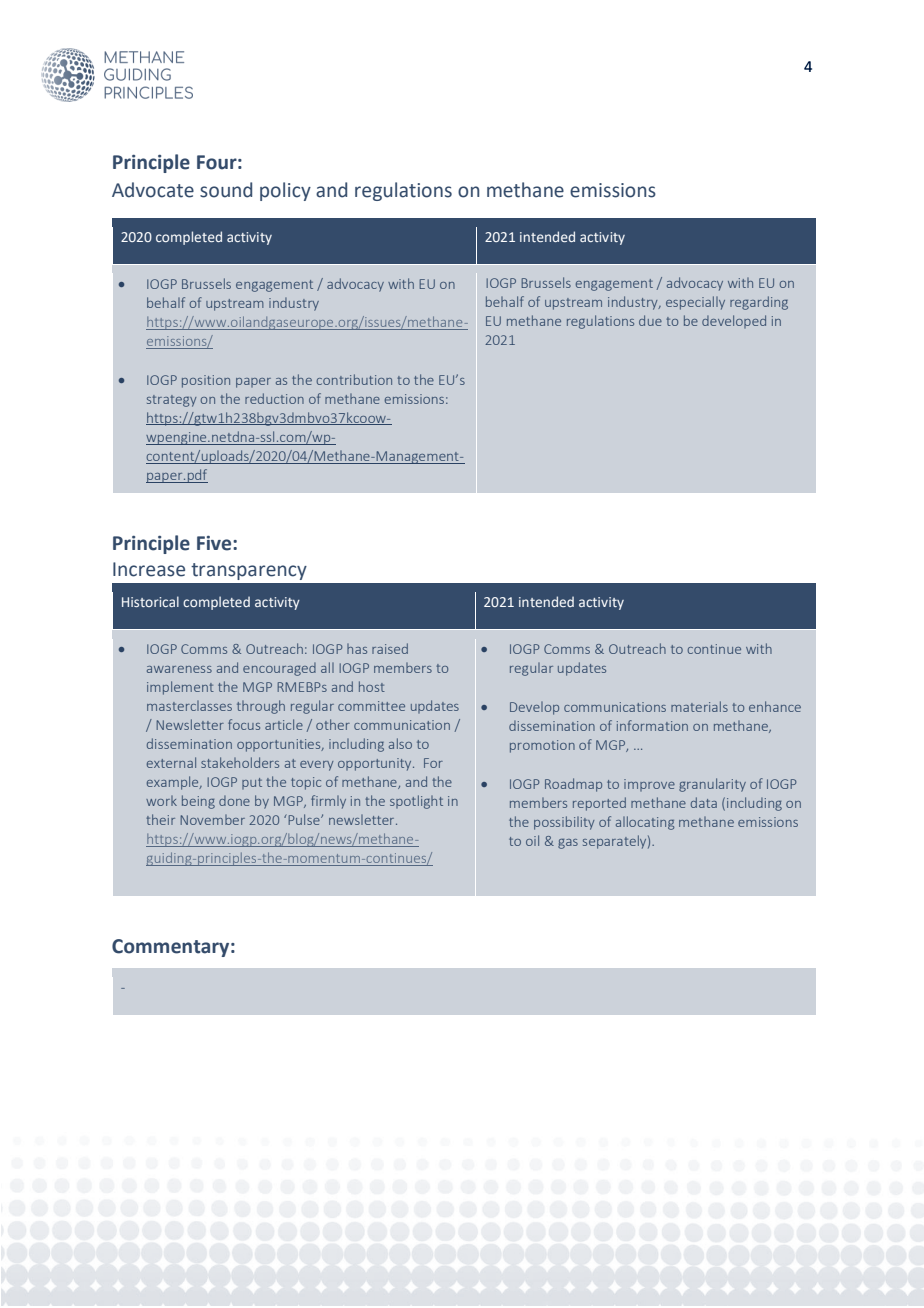 The height and width of the document is (1308, 924). I want to click on contribution, so click(354, 379).
